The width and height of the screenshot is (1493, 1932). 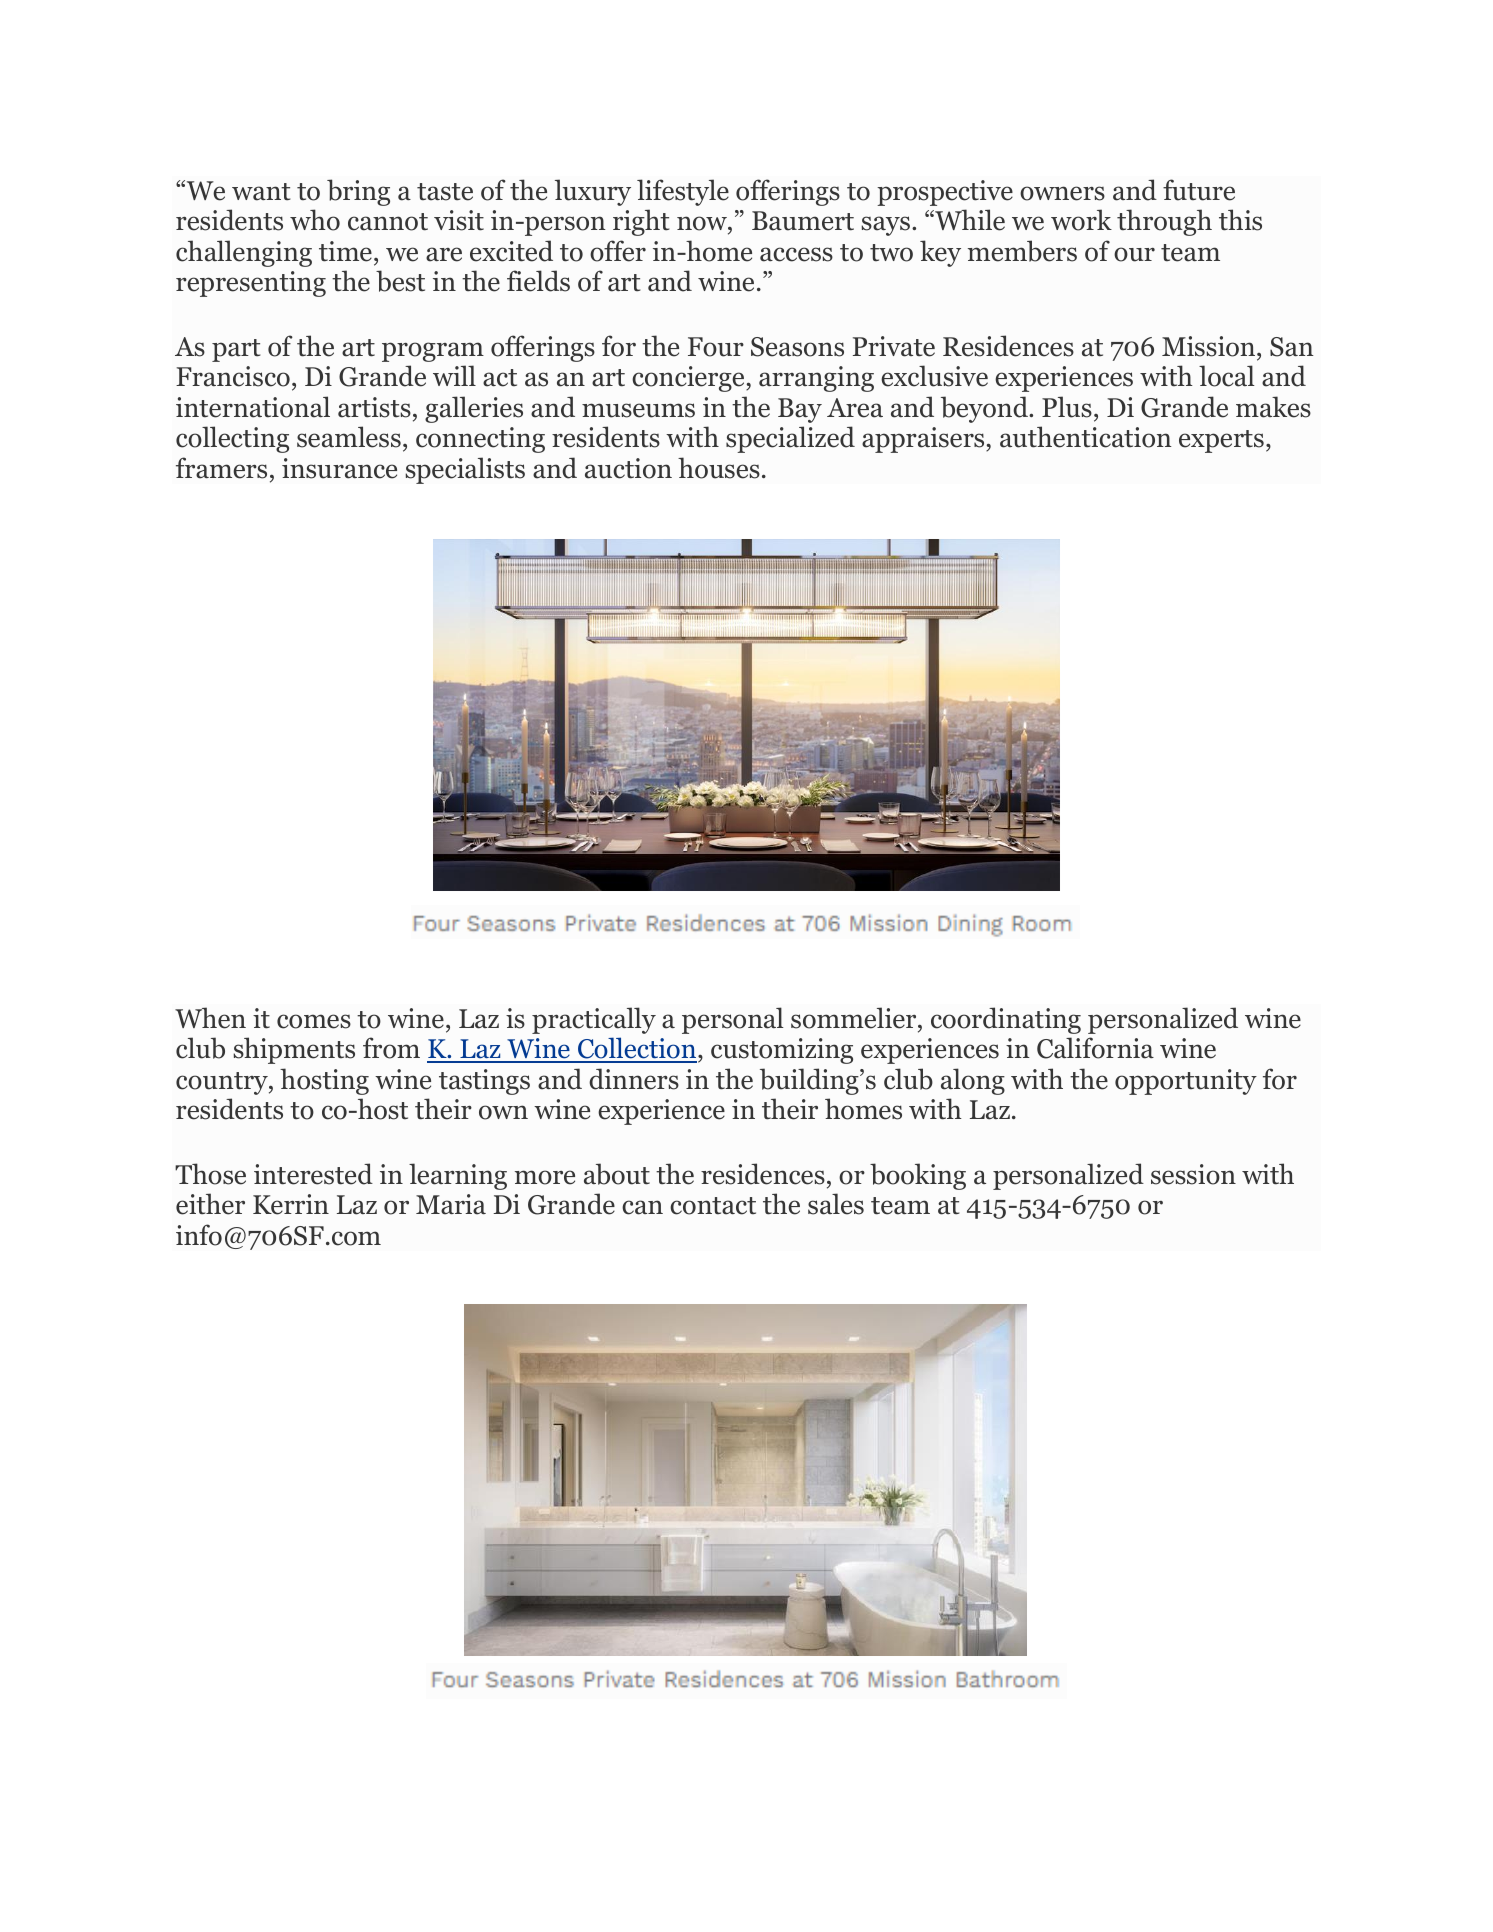 What do you see at coordinates (628, 468) in the screenshot?
I see `auction` at bounding box center [628, 468].
